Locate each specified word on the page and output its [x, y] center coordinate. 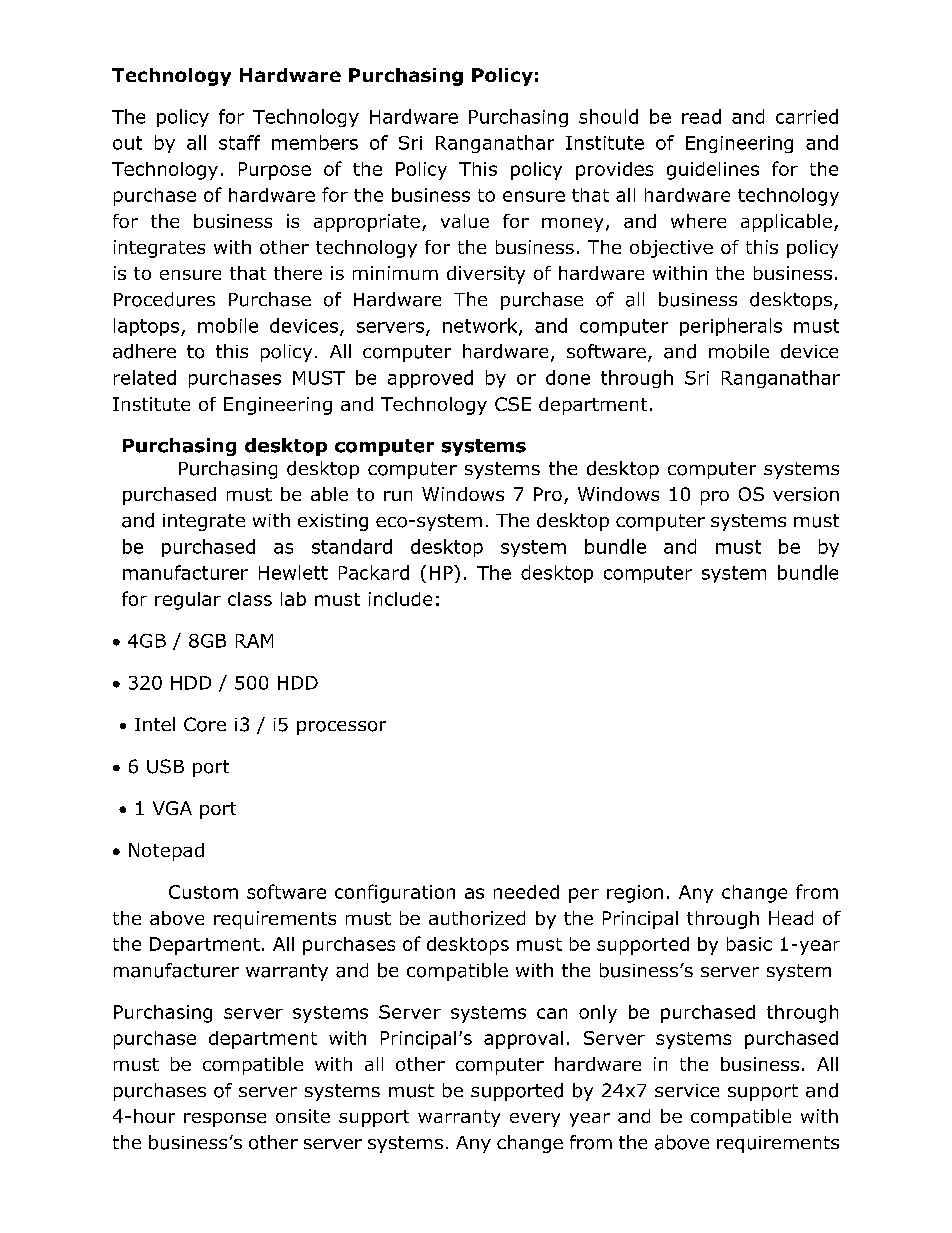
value [465, 221]
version [806, 494]
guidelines [713, 171]
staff [239, 142]
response [225, 1120]
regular [188, 601]
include [400, 599]
